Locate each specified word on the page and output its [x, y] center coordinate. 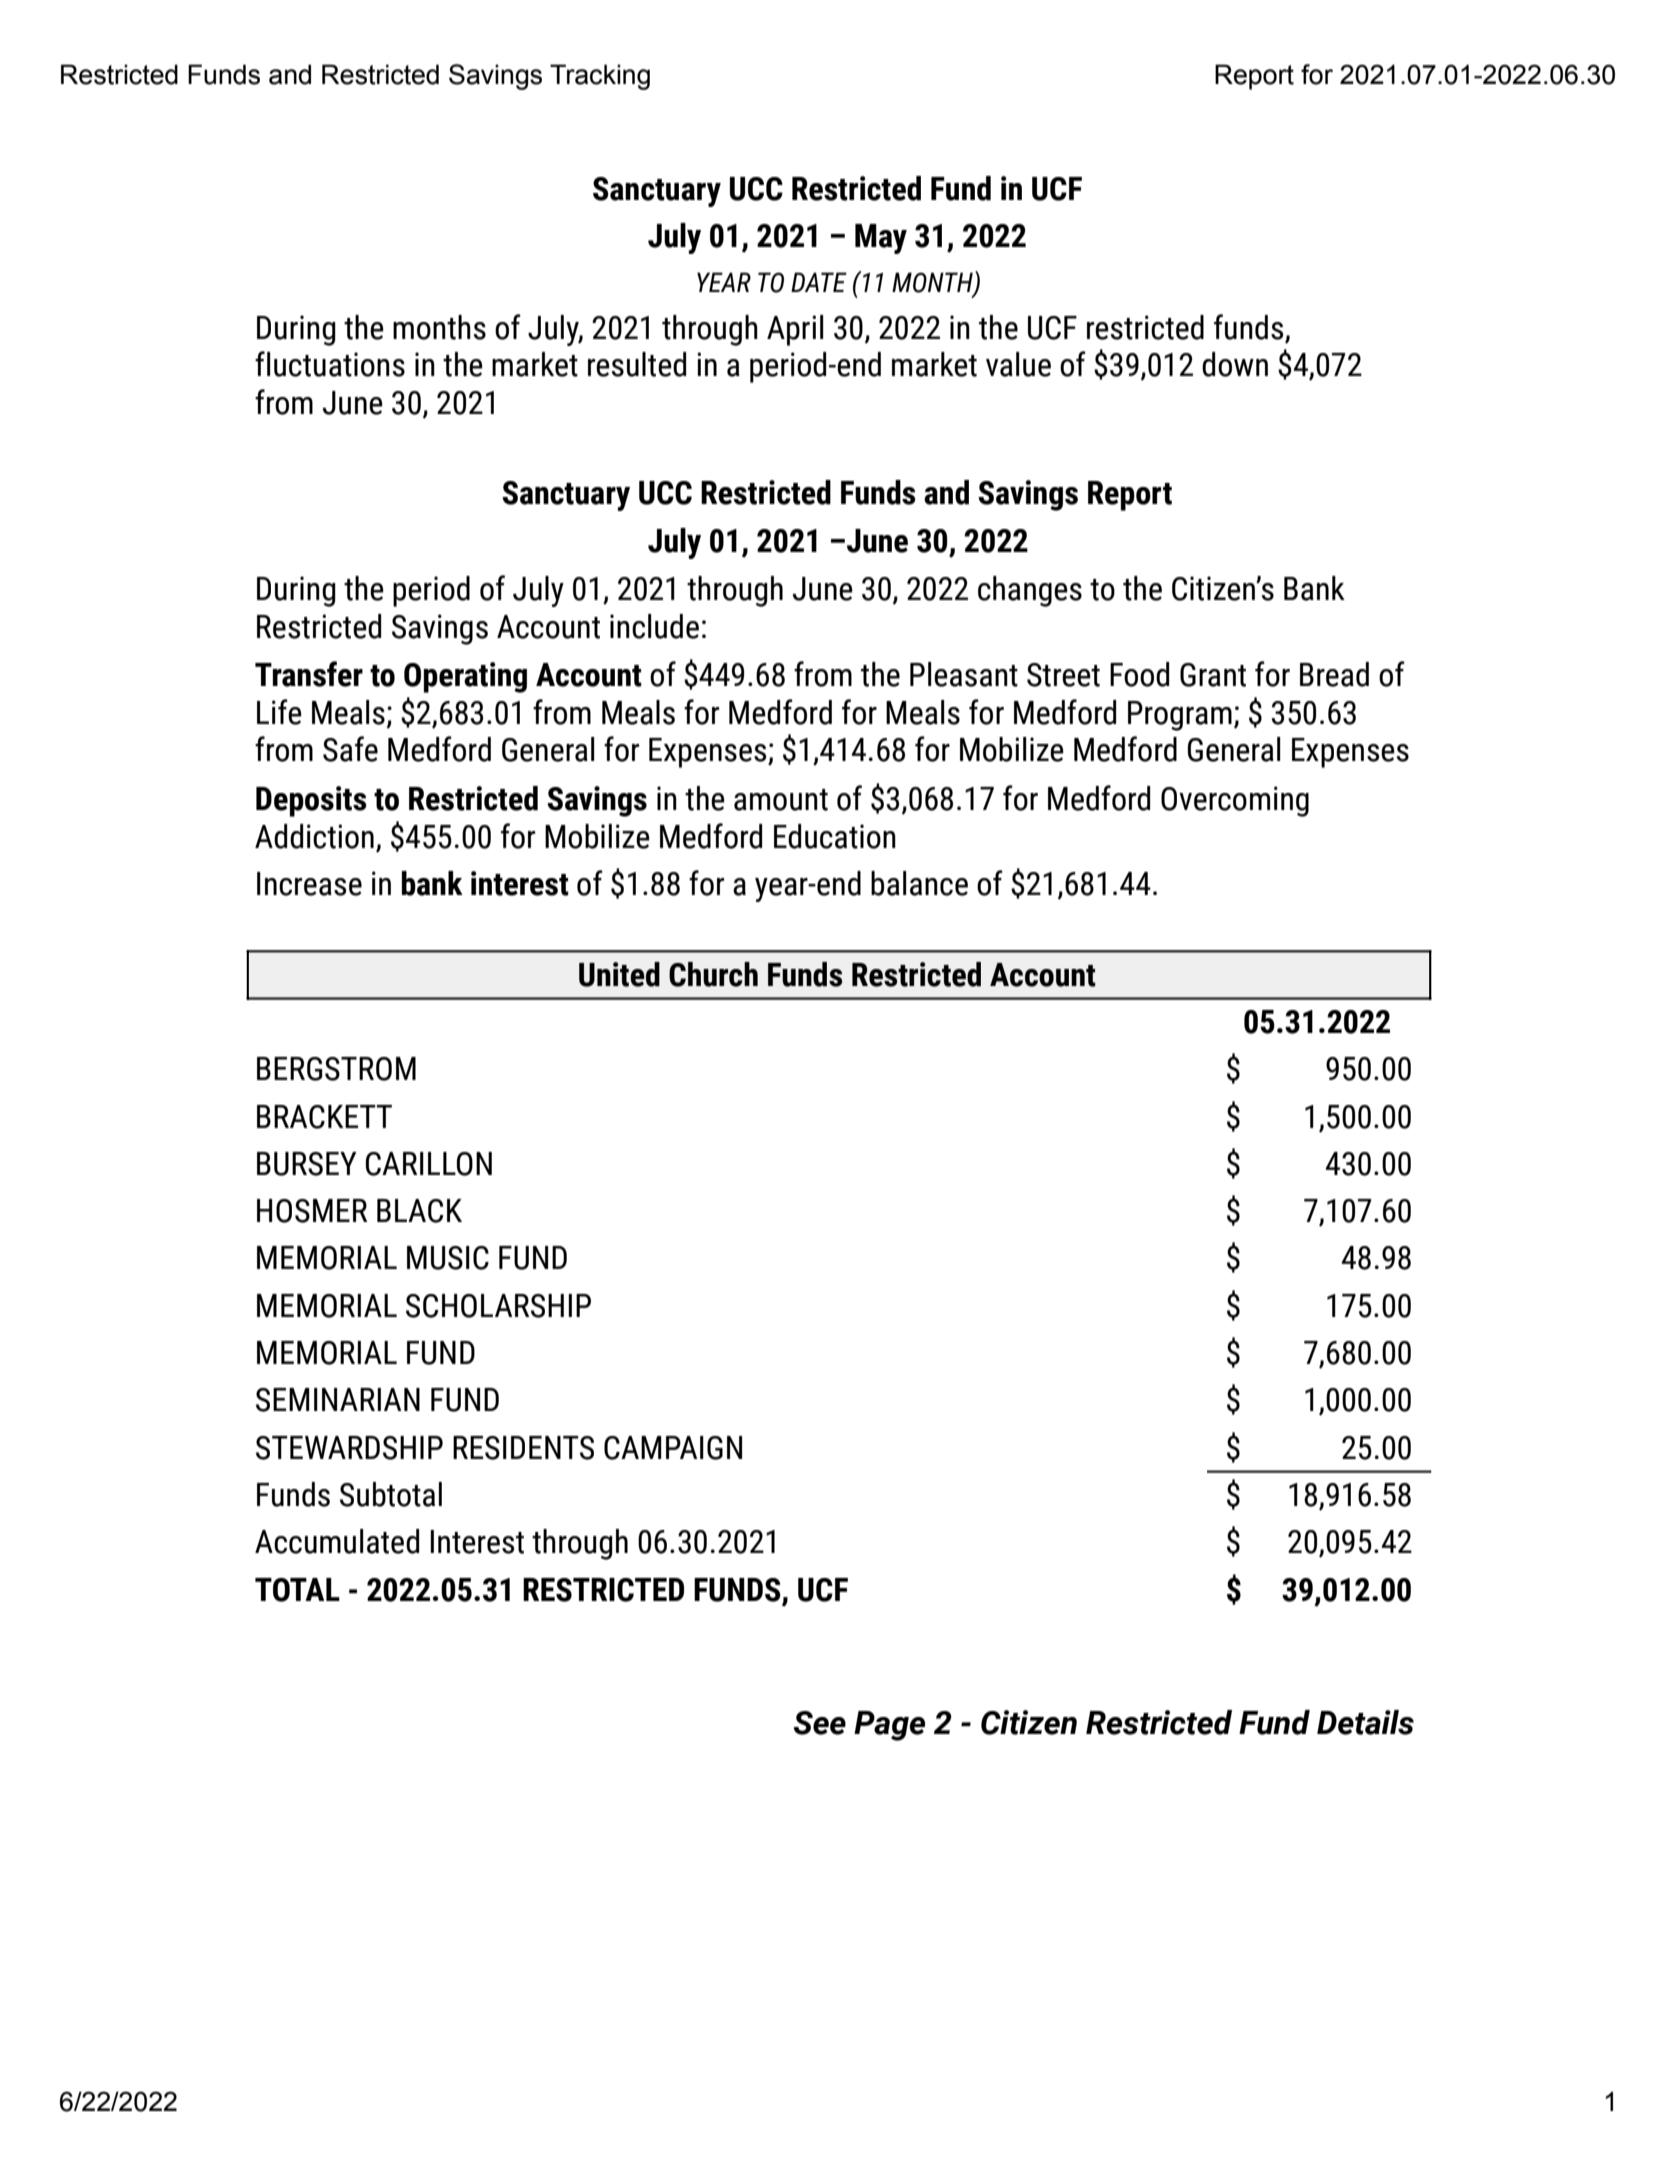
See [820, 1723]
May [881, 239]
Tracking [600, 77]
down [1235, 364]
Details [1365, 1722]
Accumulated [337, 1541]
